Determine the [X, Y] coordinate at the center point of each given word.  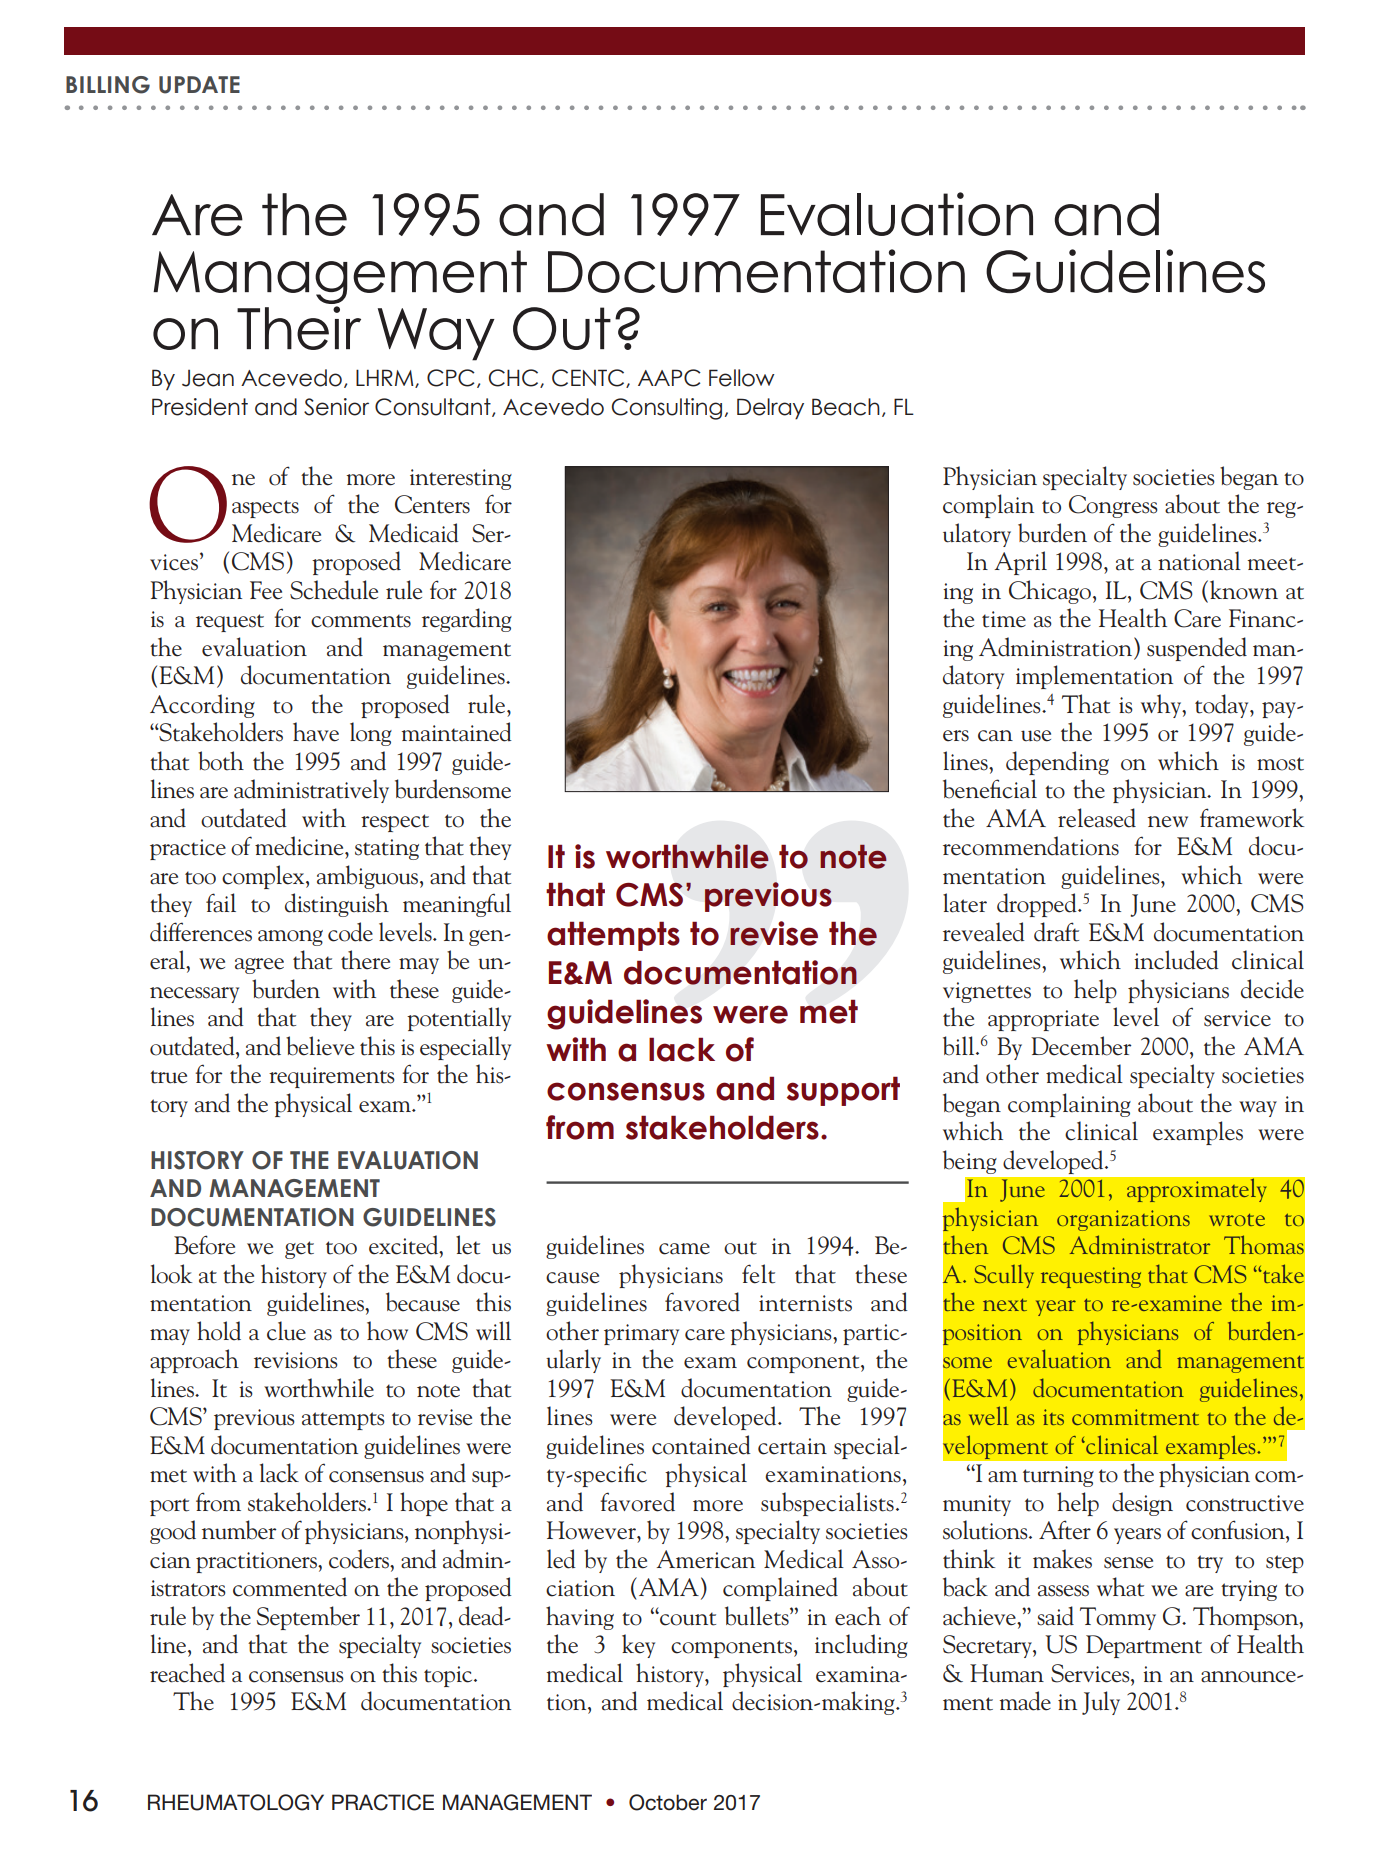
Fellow [741, 378]
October [668, 1802]
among [290, 938]
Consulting [667, 409]
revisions [296, 1360]
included [1176, 960]
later [965, 903]
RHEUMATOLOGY [236, 1802]
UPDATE [199, 85]
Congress [1113, 506]
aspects [265, 509]
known [1244, 590]
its [1053, 1417]
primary [641, 1334]
